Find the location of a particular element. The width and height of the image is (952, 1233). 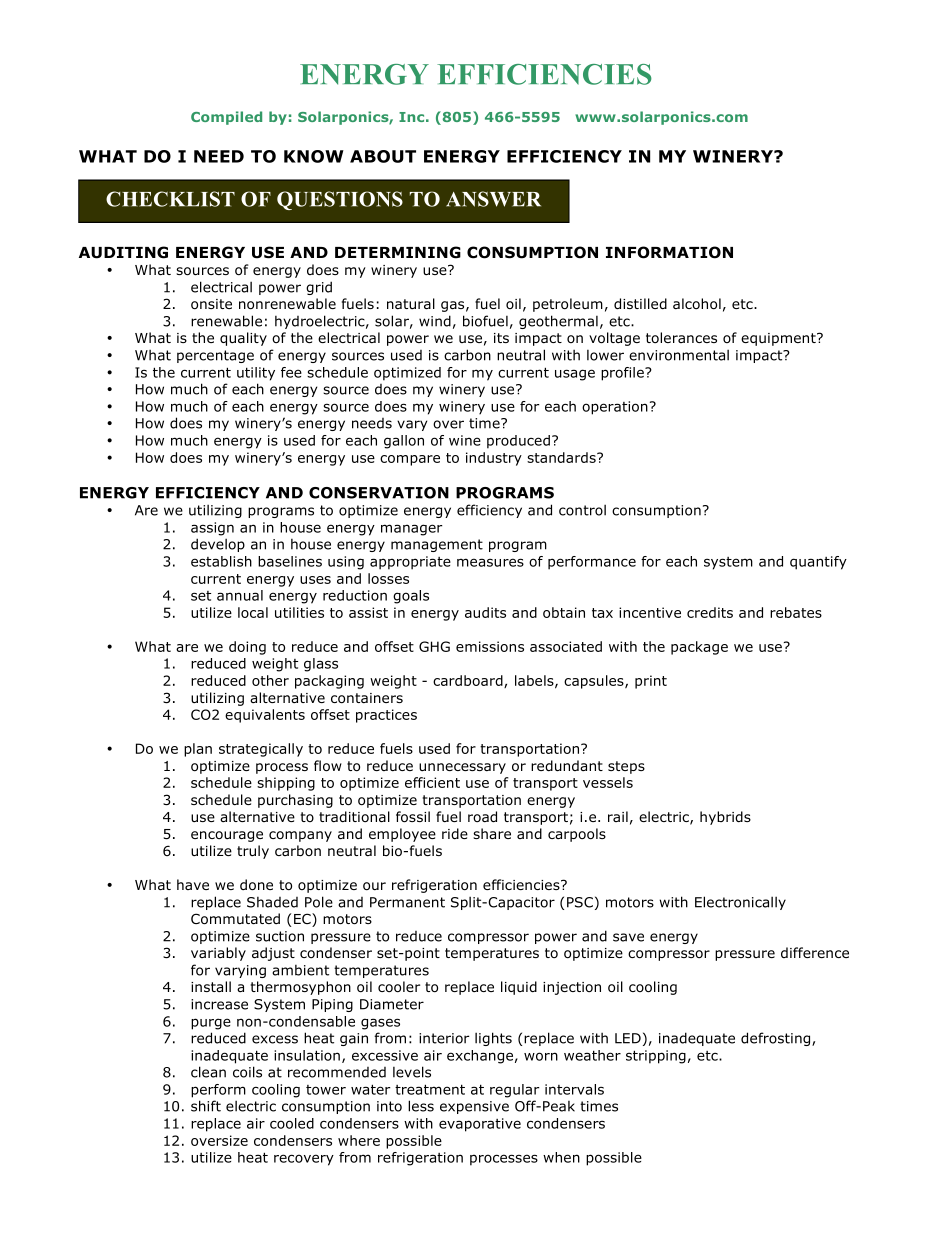

quantify is located at coordinates (818, 563).
